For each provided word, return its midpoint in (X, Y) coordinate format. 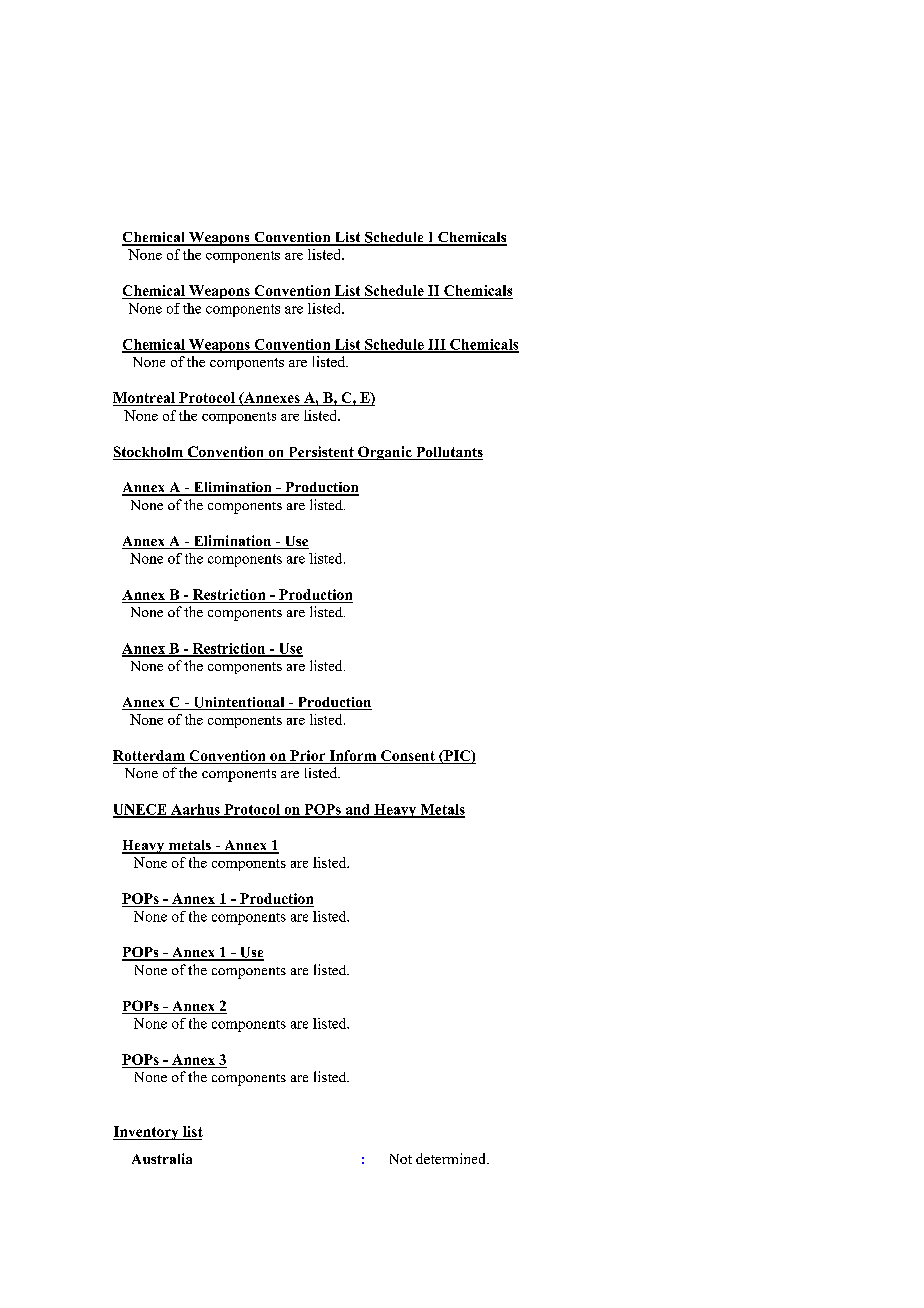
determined (452, 1158)
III (437, 345)
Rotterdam (149, 755)
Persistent (321, 453)
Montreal (145, 399)
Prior (307, 755)
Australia (162, 1158)
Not (401, 1159)
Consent (408, 757)
